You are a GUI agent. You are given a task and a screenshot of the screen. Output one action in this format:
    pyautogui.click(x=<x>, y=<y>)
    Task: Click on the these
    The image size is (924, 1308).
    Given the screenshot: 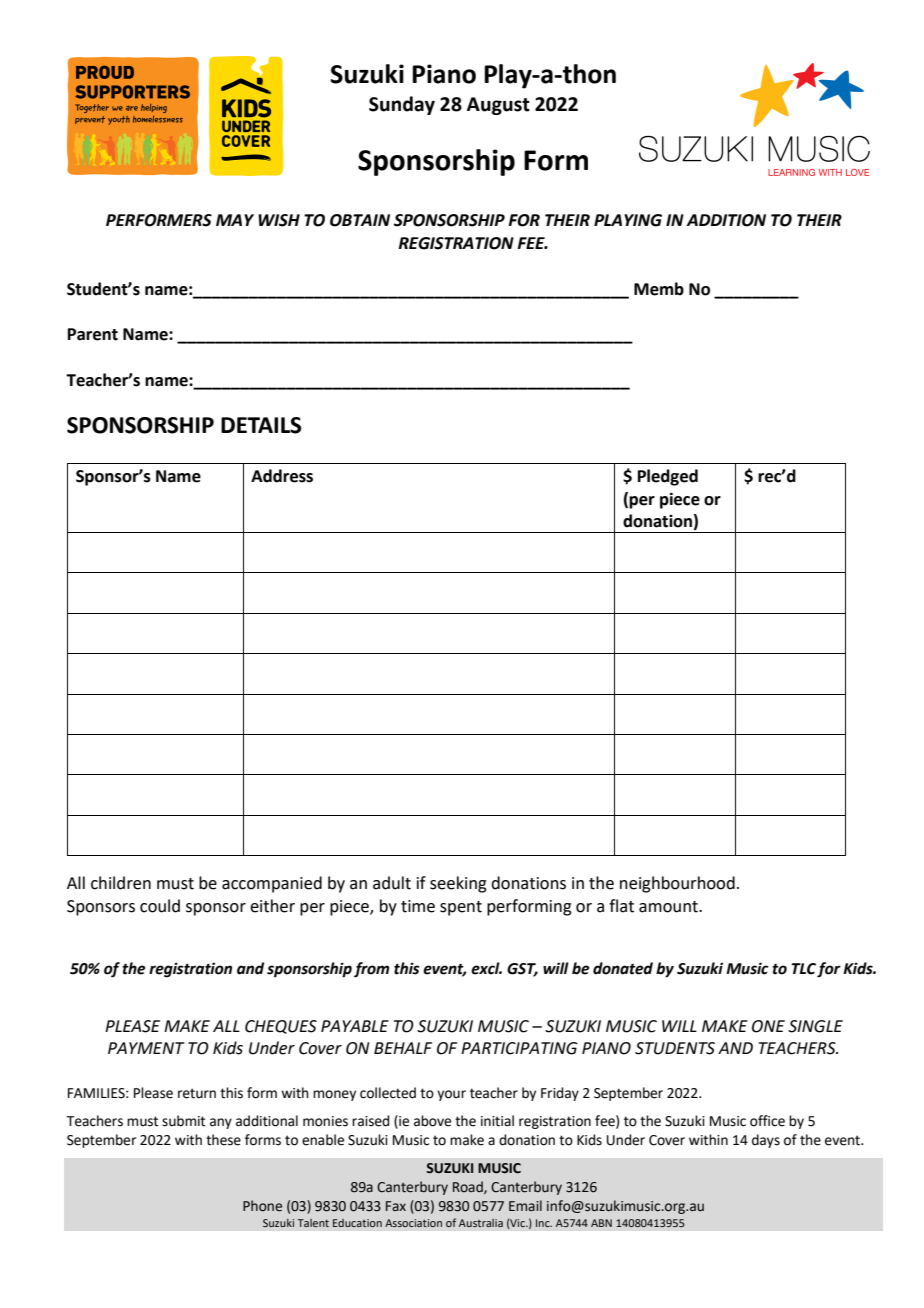 What is the action you would take?
    pyautogui.click(x=223, y=1140)
